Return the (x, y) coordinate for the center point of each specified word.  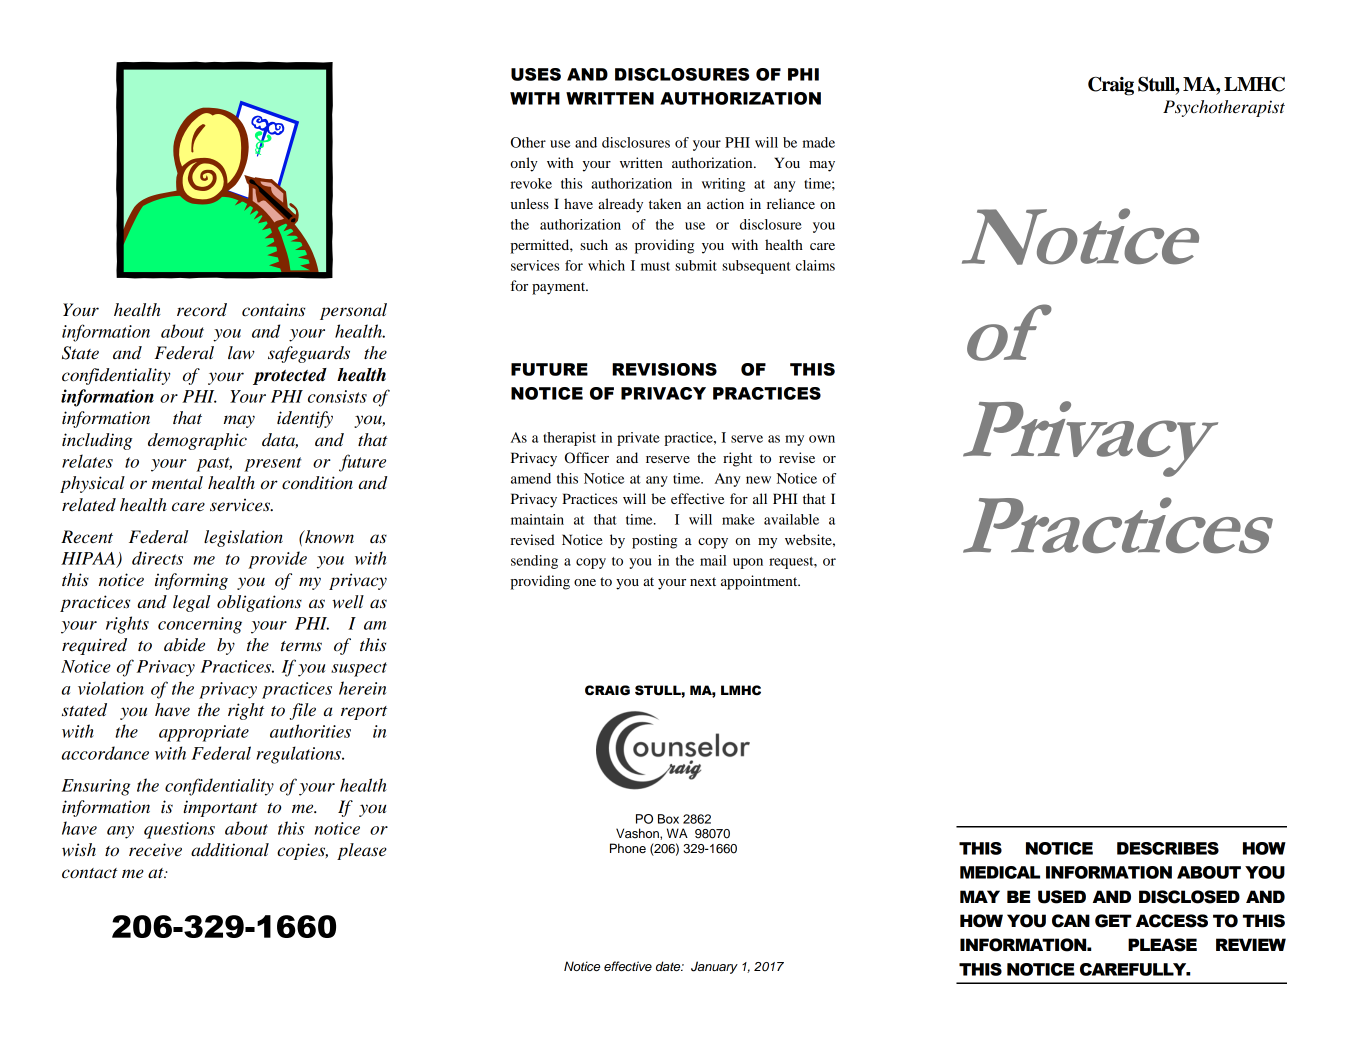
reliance (791, 203)
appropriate (204, 733)
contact (90, 873)
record (202, 310)
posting (654, 541)
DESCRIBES (1168, 848)
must (655, 266)
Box (668, 819)
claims (815, 265)
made (819, 142)
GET (1113, 921)
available (791, 519)
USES (536, 74)
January (714, 967)
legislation (243, 538)
